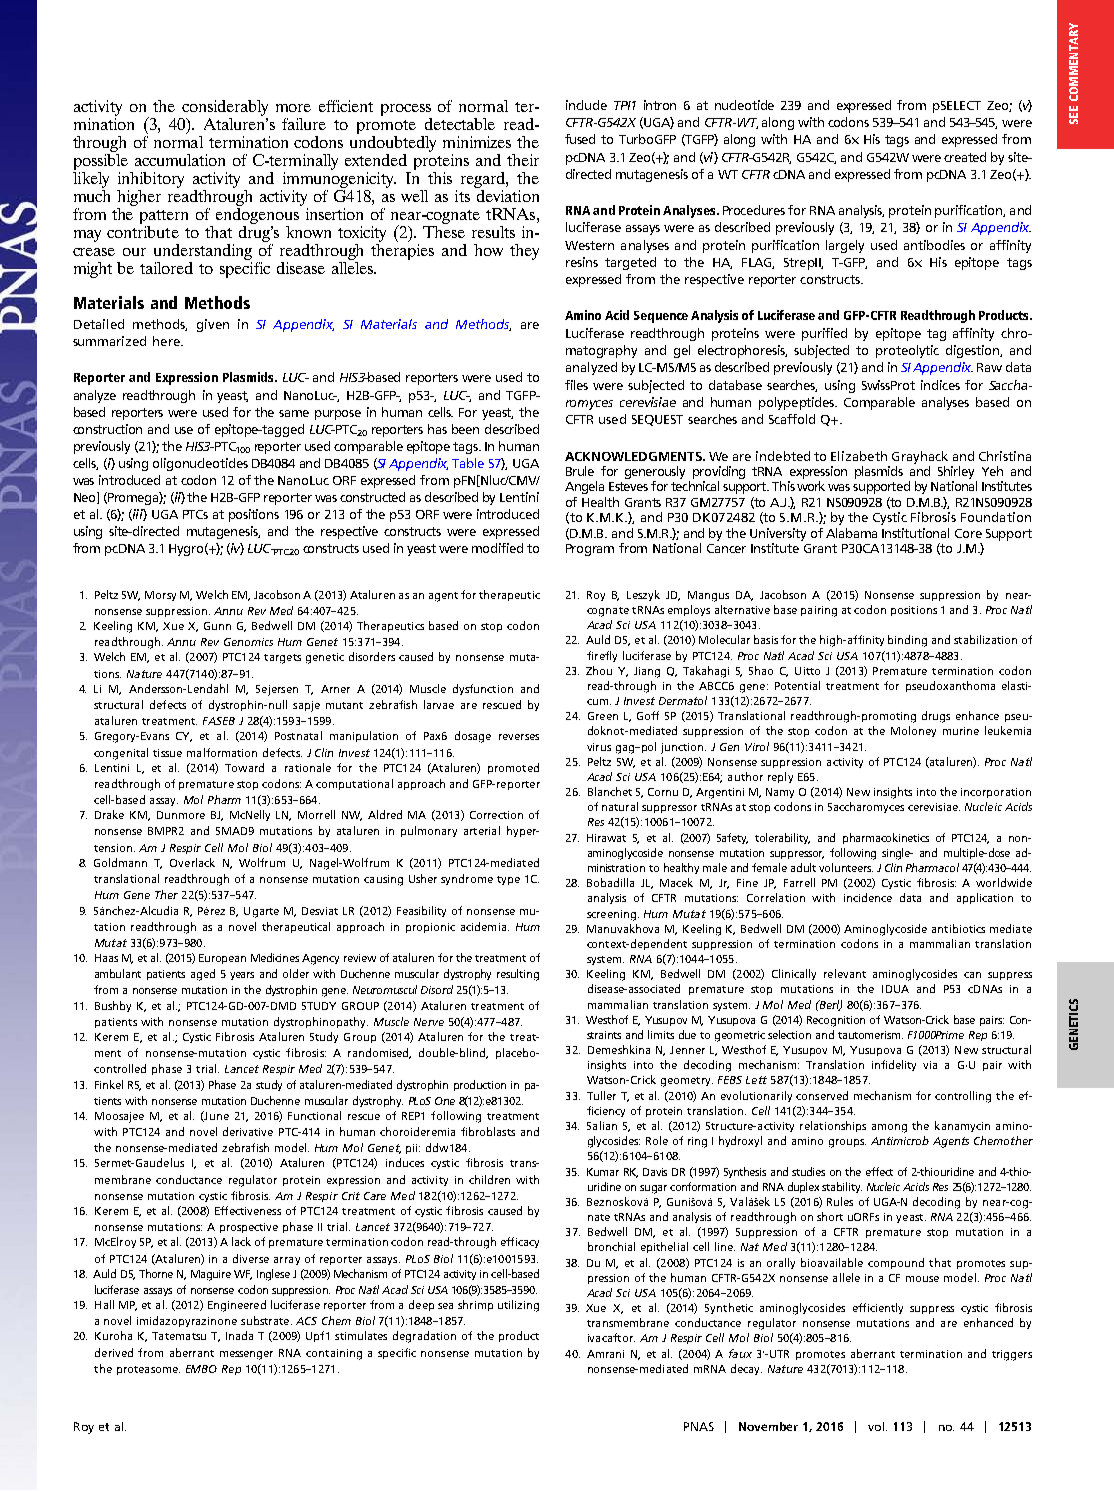 This document has width=1114, height=1491. Describe the element at coordinates (894, 1065) in the document. I see `infidelity` at that location.
